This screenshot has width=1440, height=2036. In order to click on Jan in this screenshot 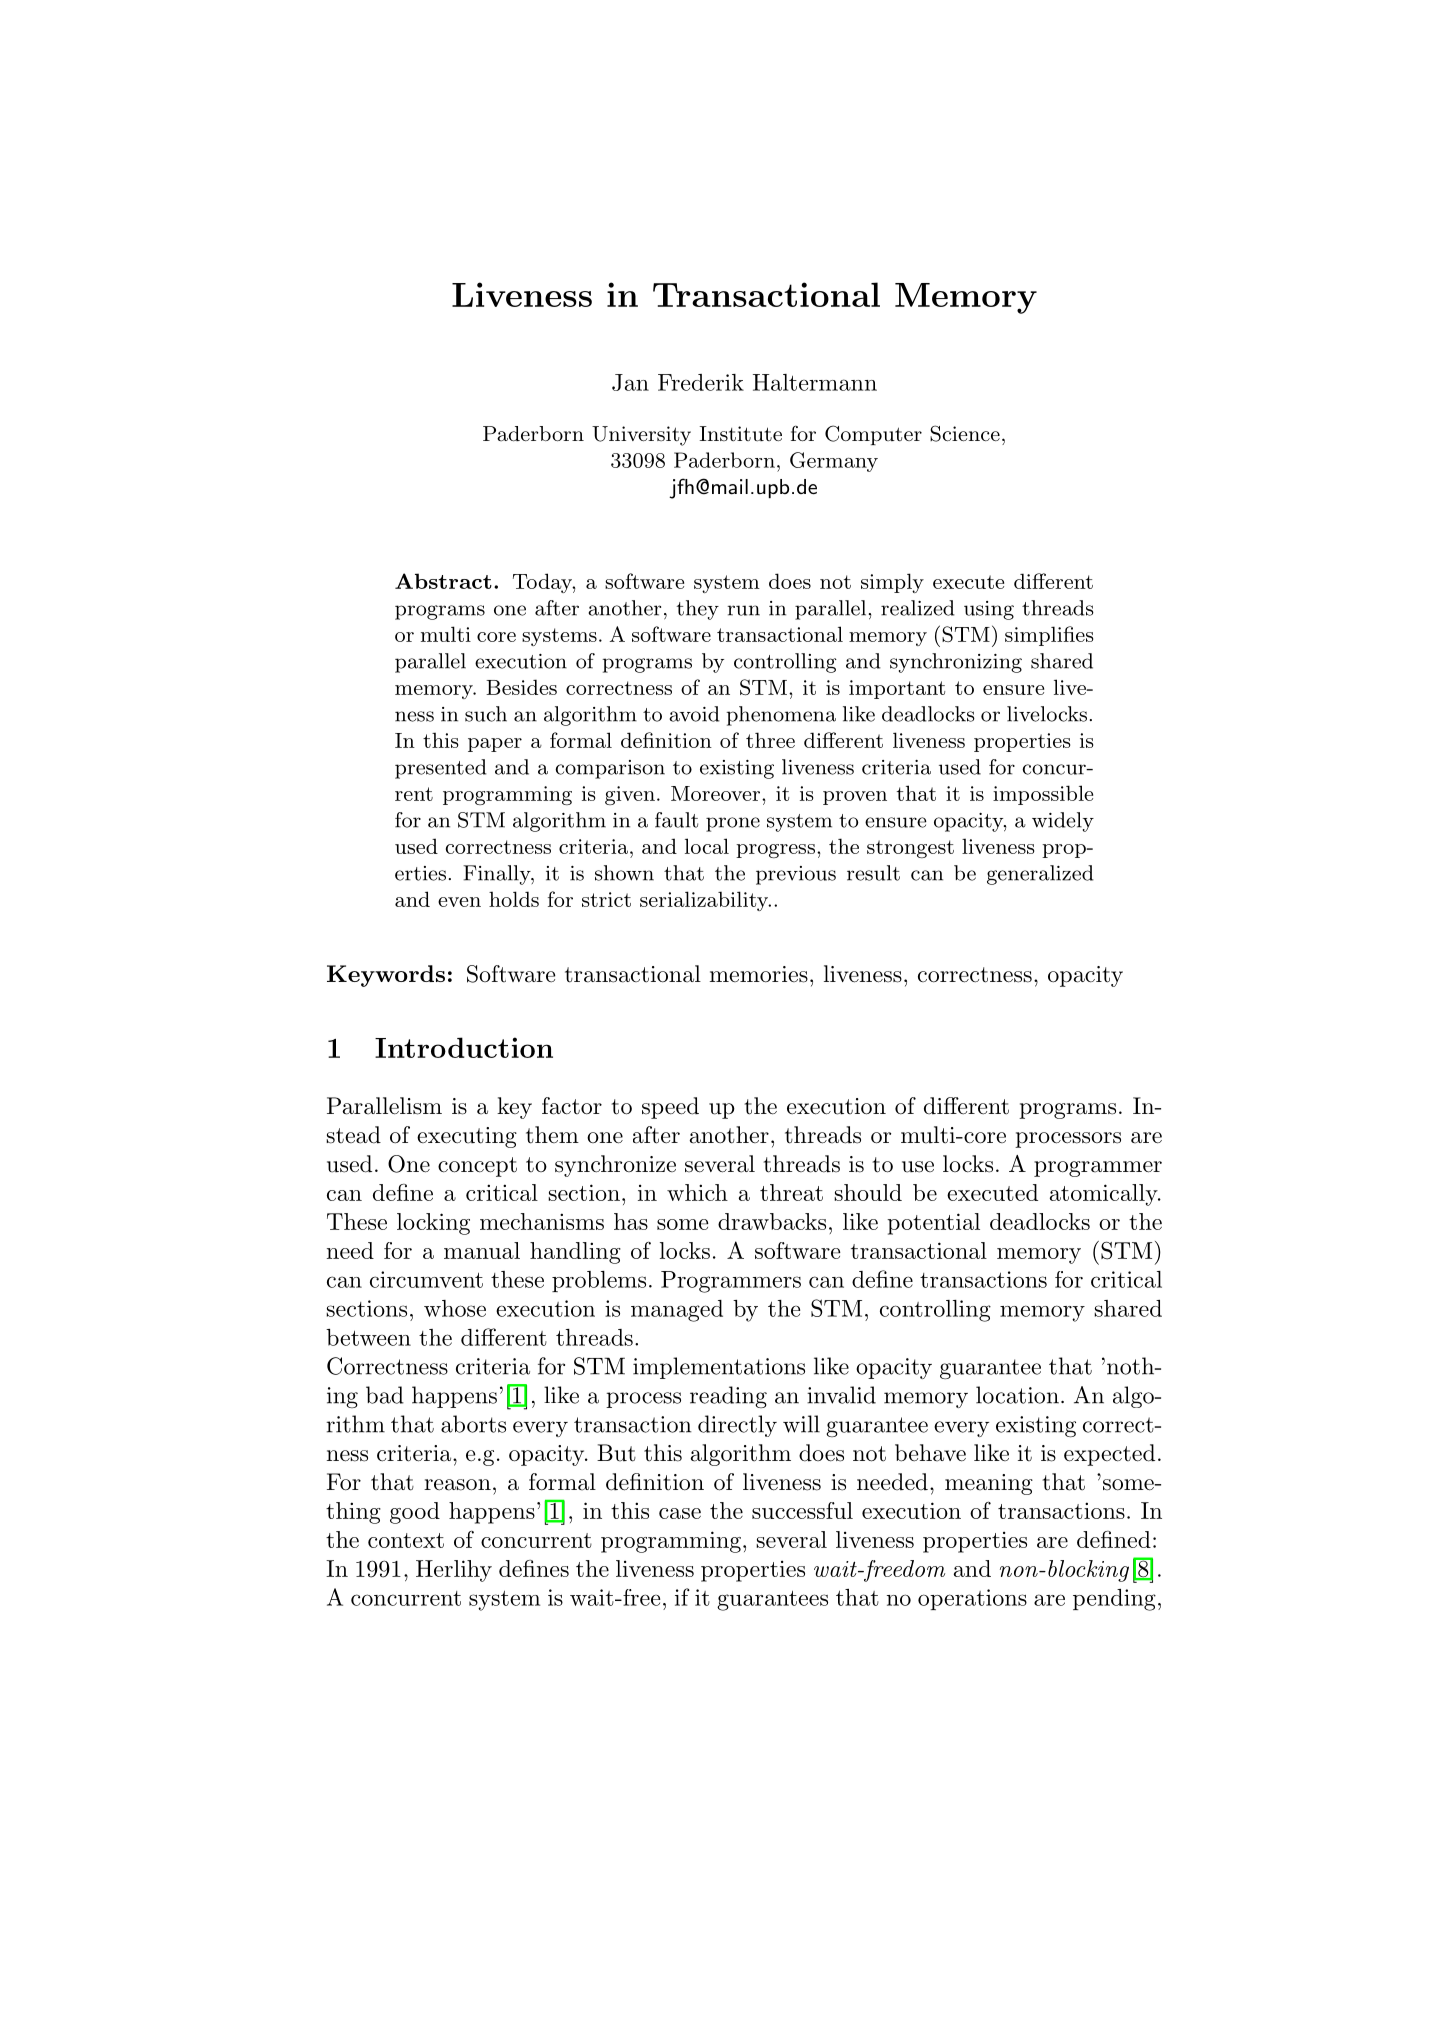, I will do `click(630, 382)`.
